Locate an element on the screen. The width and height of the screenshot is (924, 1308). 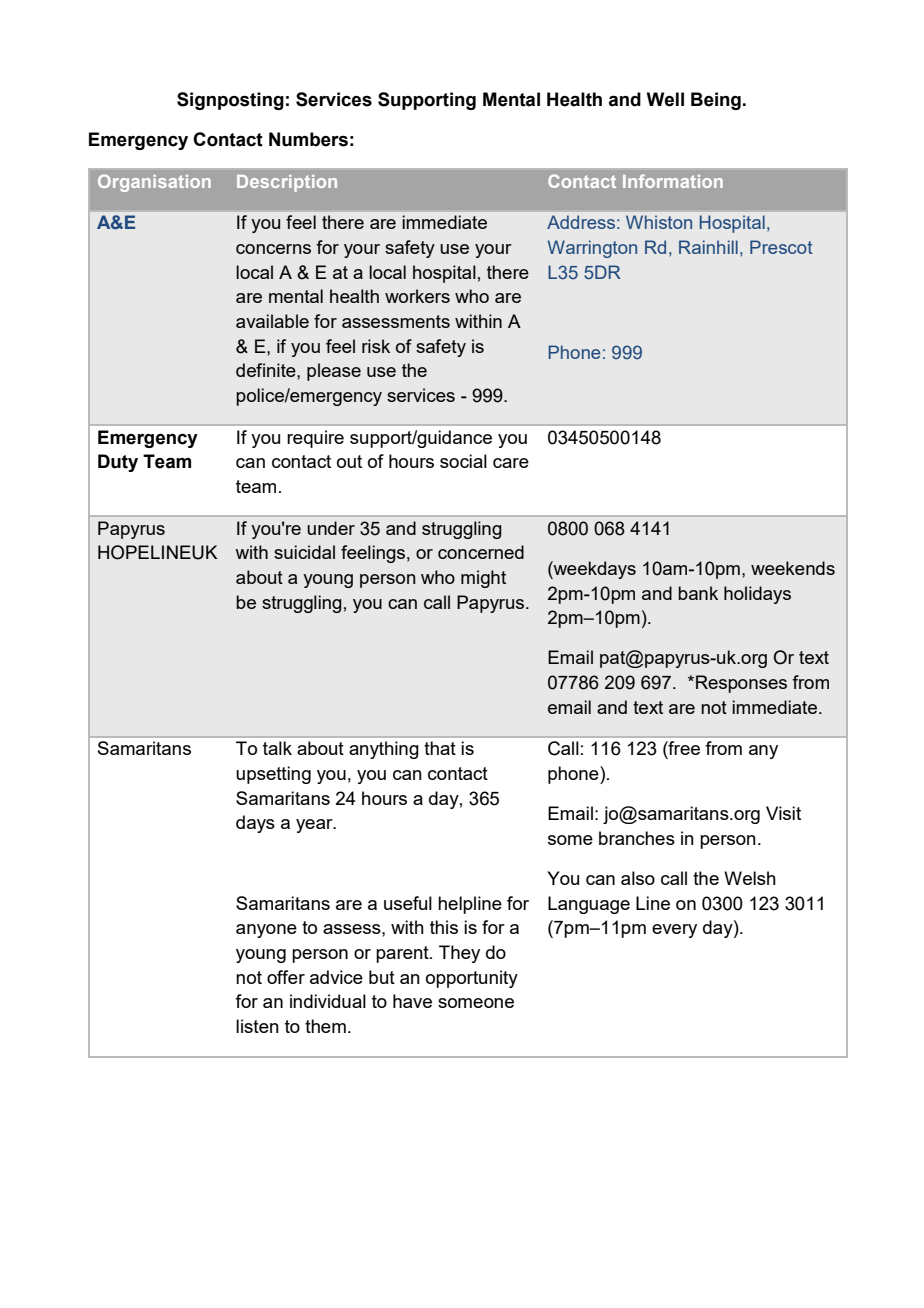
Being is located at coordinates (716, 101).
